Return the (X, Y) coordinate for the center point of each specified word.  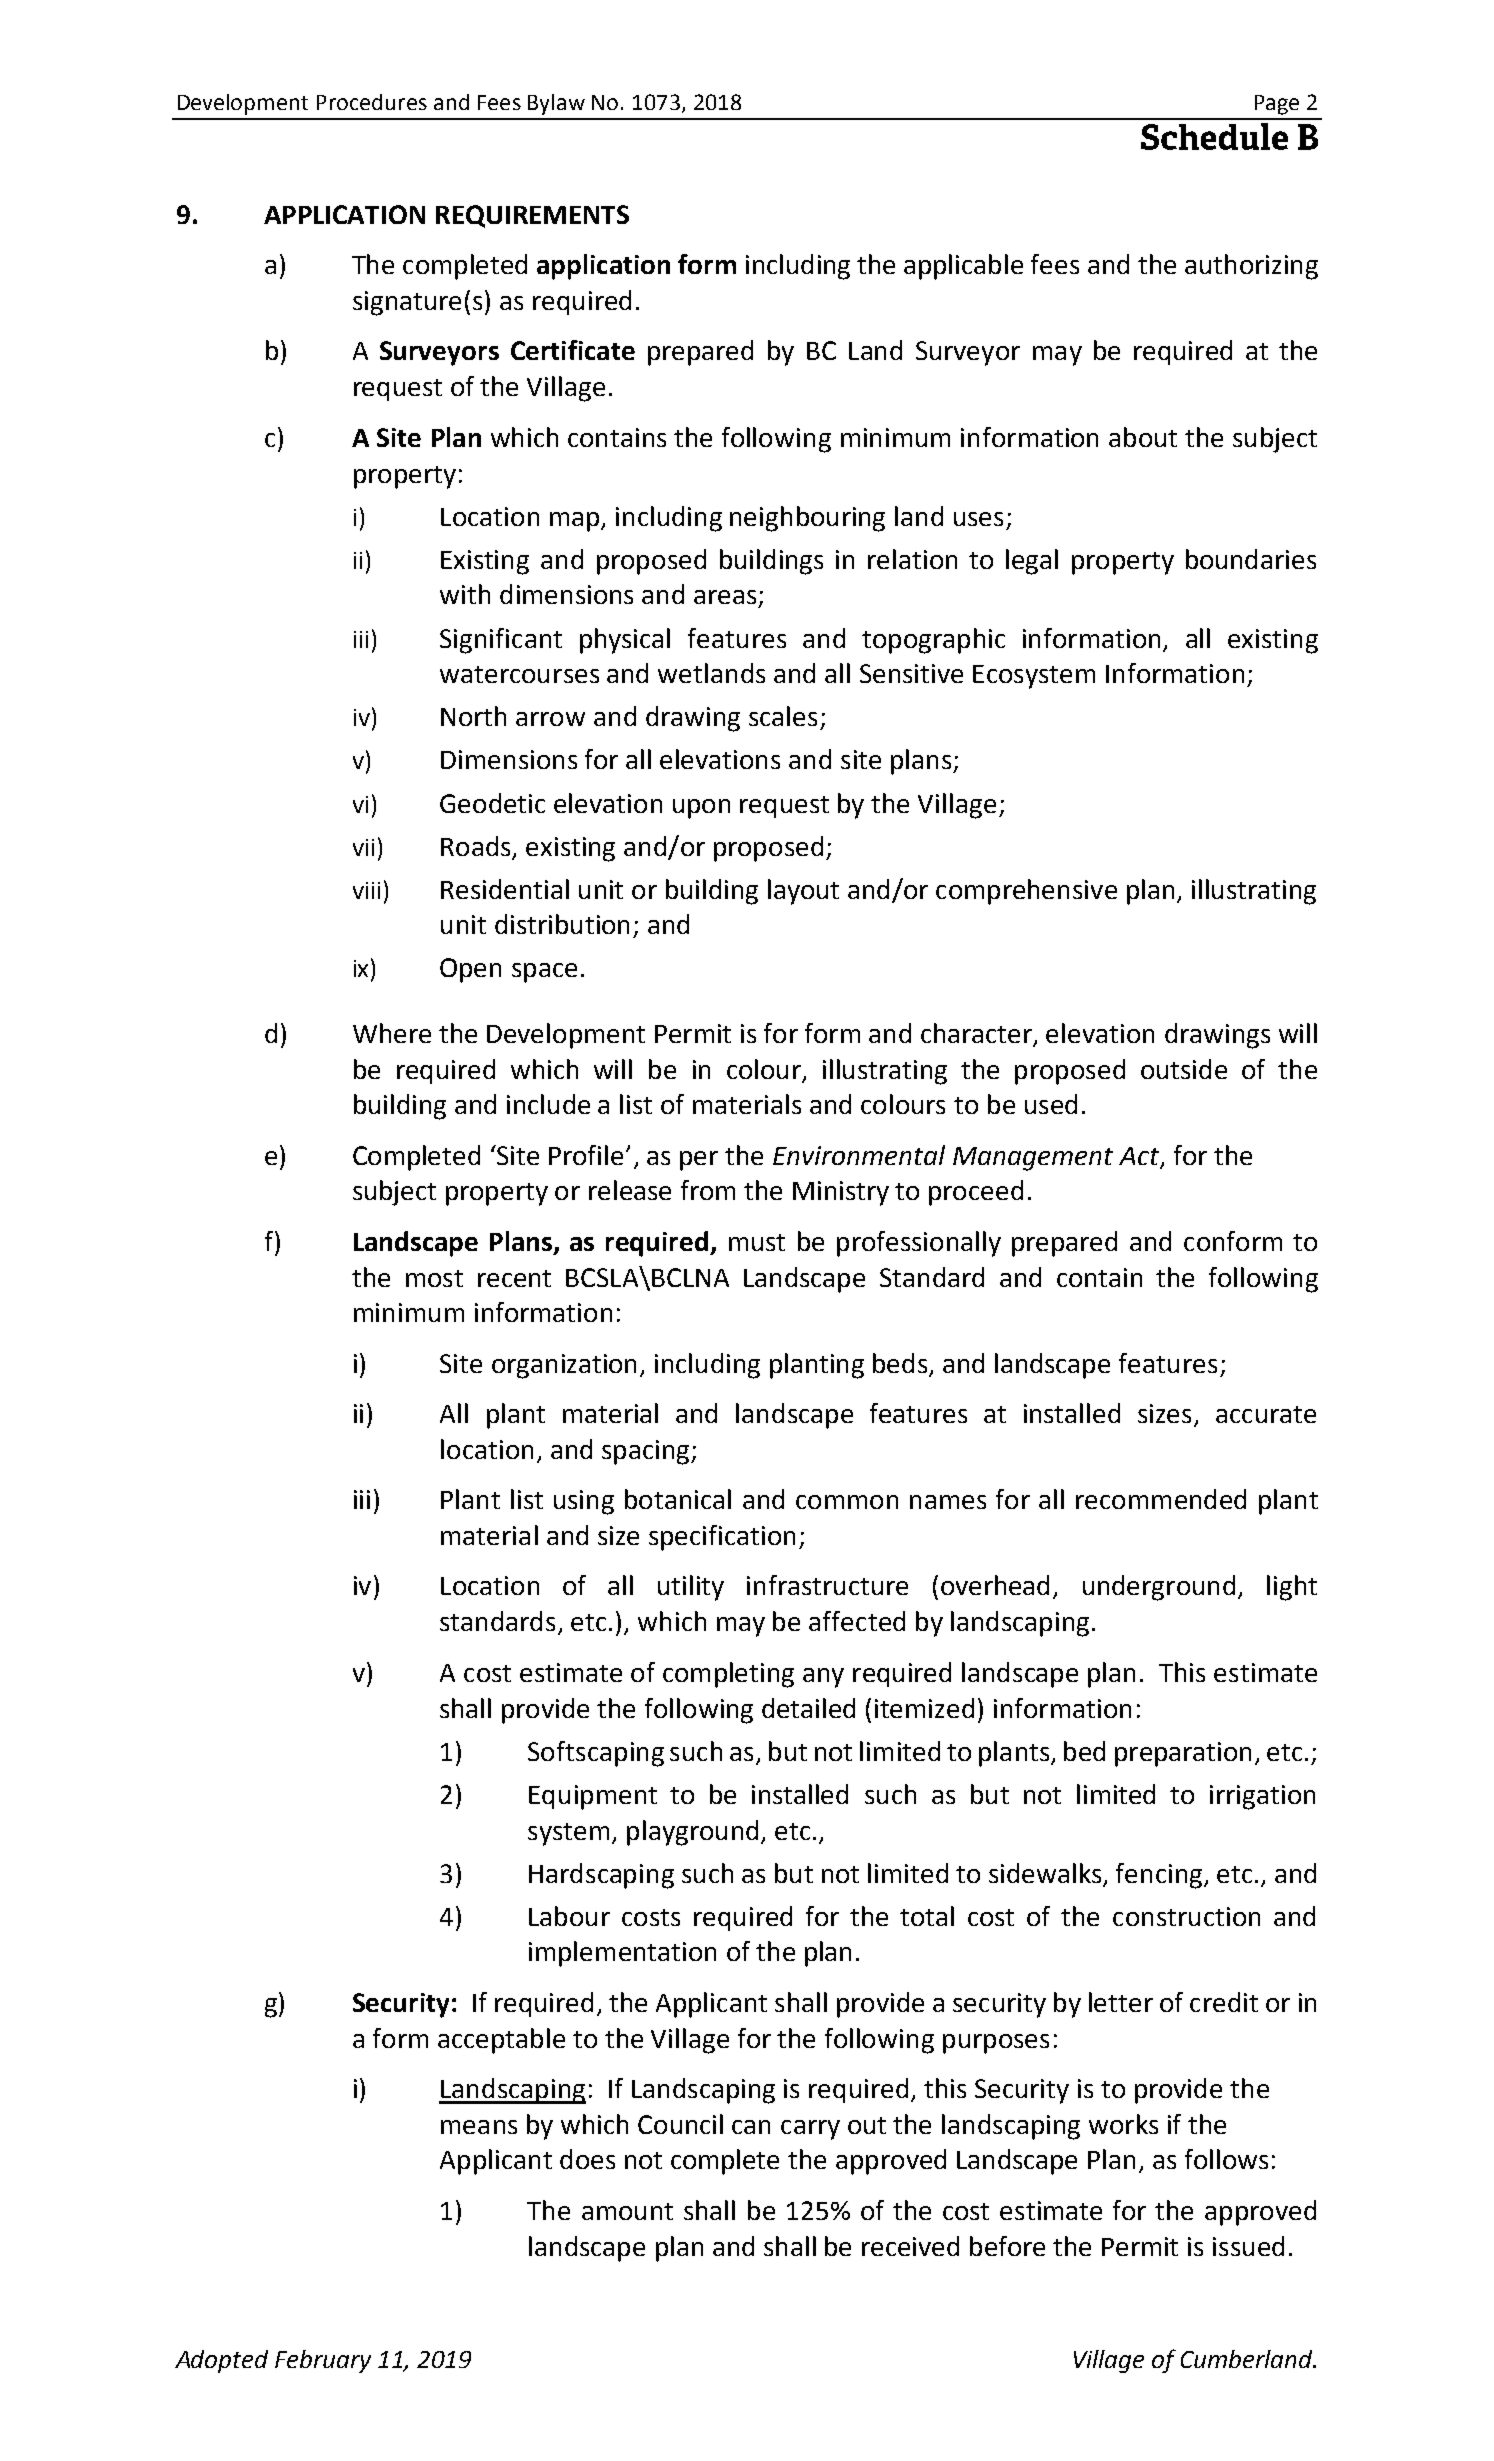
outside (1184, 1069)
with (465, 594)
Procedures (372, 102)
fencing (1159, 1876)
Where (392, 1033)
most (434, 1278)
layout (803, 892)
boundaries (1251, 559)
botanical (678, 1499)
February (323, 2361)
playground (692, 1833)
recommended (1161, 1499)
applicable (963, 267)
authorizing (1251, 267)
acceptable (501, 2041)
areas (725, 597)
